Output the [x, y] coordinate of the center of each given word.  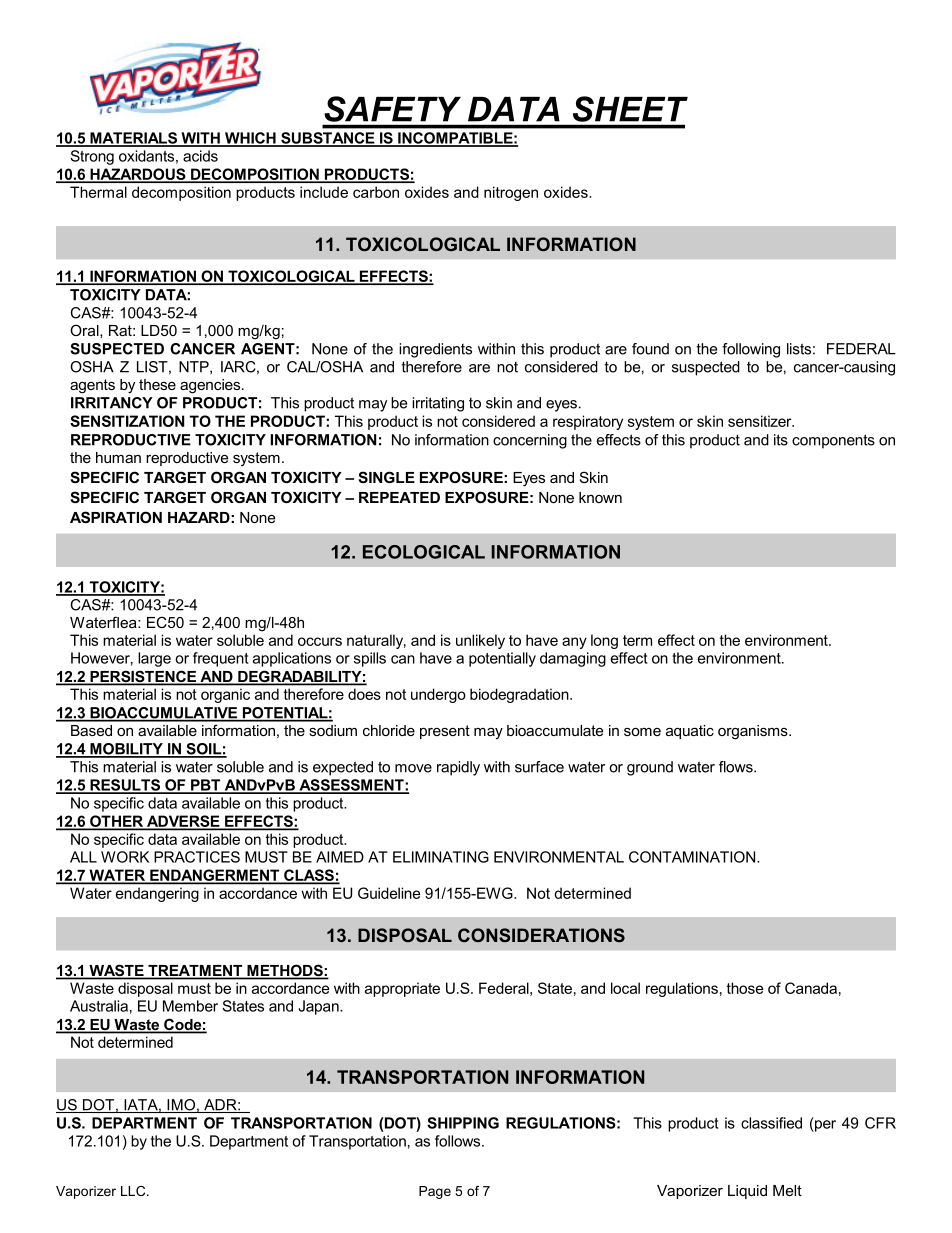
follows [459, 1141]
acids [200, 156]
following [751, 350]
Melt [787, 1190]
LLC [134, 1191]
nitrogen [511, 193]
